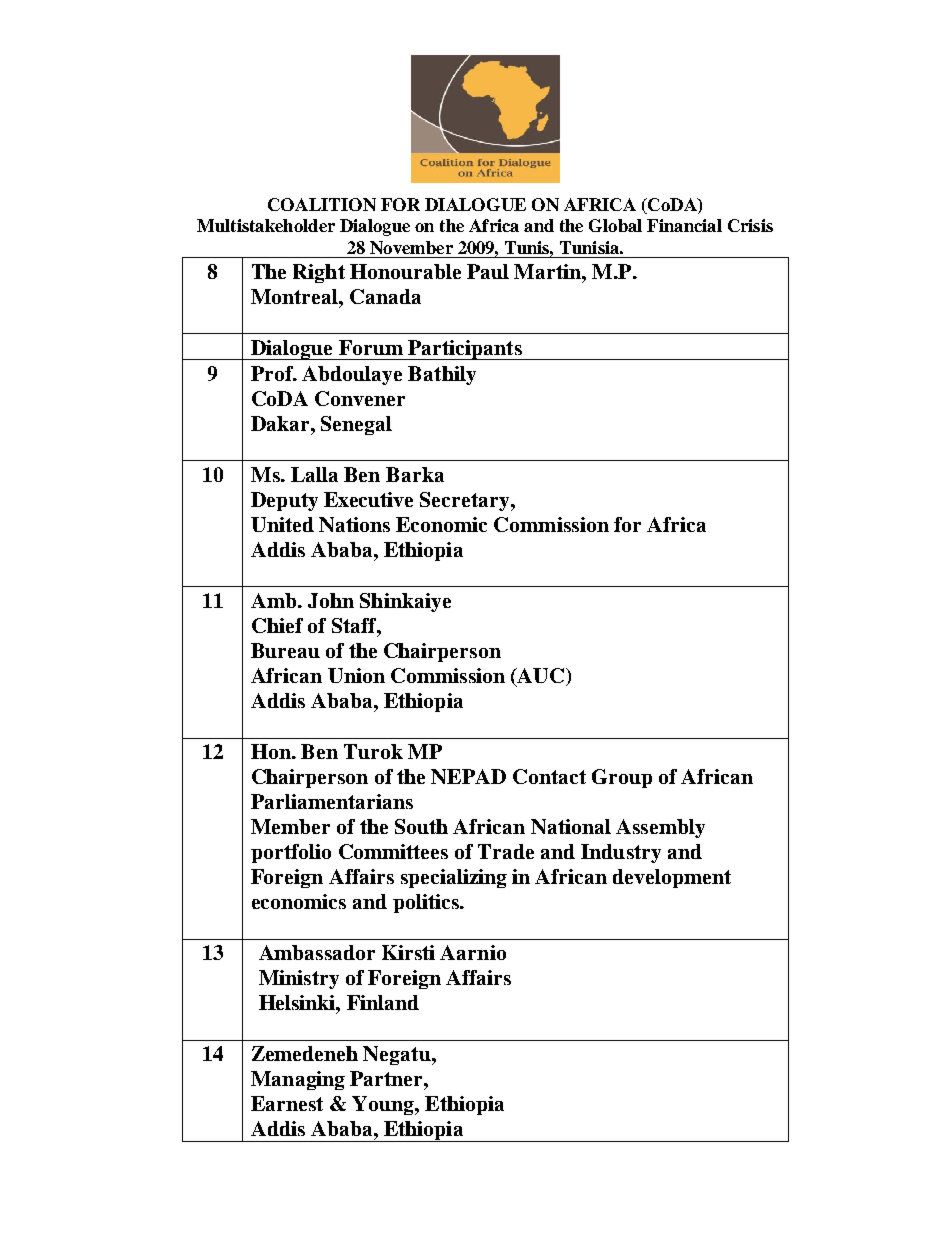  What do you see at coordinates (506, 851) in the page?
I see `Trade` at bounding box center [506, 851].
